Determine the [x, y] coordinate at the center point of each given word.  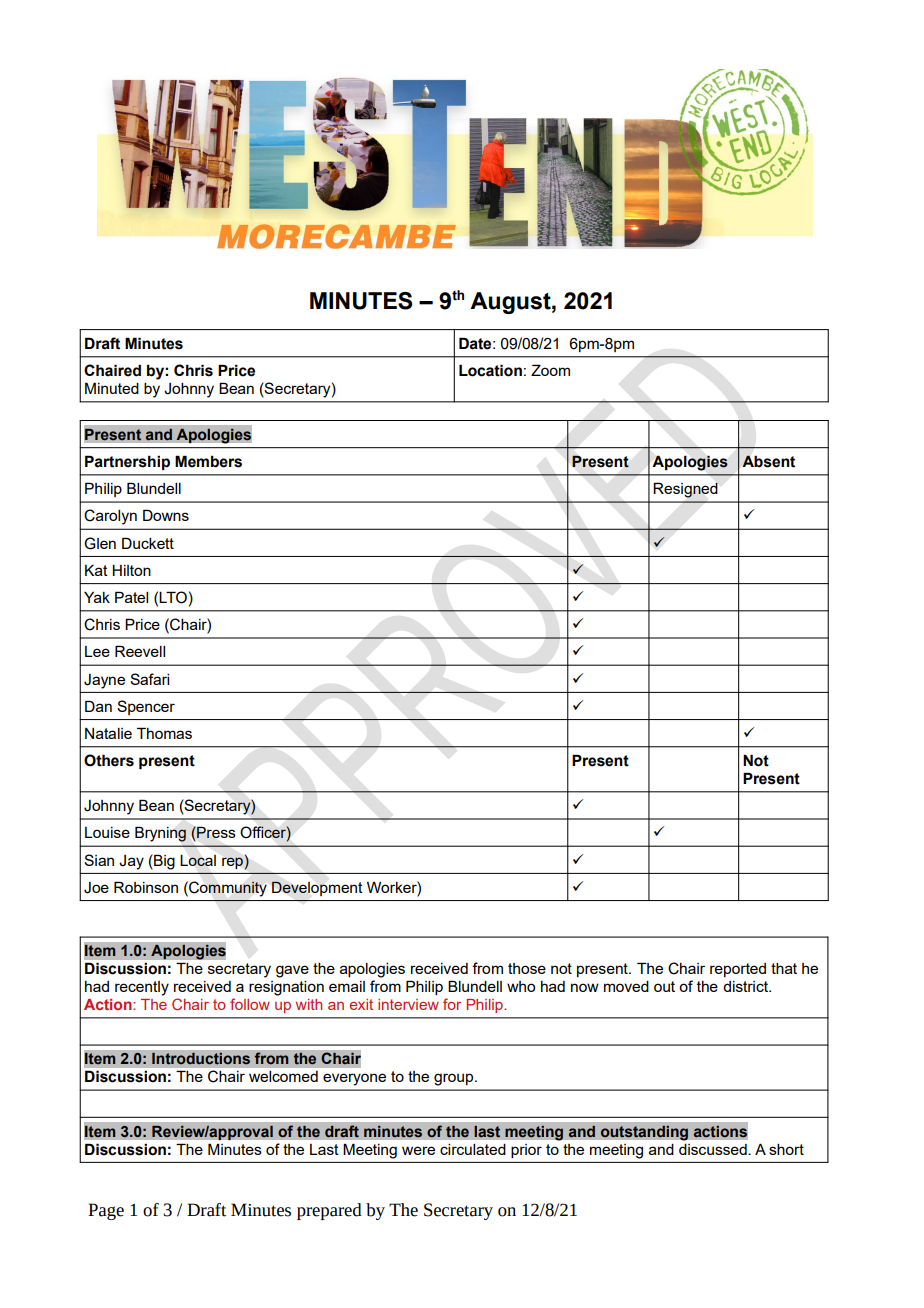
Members [208, 461]
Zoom [550, 370]
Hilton [131, 570]
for [452, 1004]
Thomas [164, 733]
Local [198, 860]
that [784, 968]
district [746, 986]
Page [106, 1211]
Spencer [146, 707]
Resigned [685, 490]
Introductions [201, 1058]
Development [317, 888]
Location [490, 370]
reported [738, 970]
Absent [768, 461]
